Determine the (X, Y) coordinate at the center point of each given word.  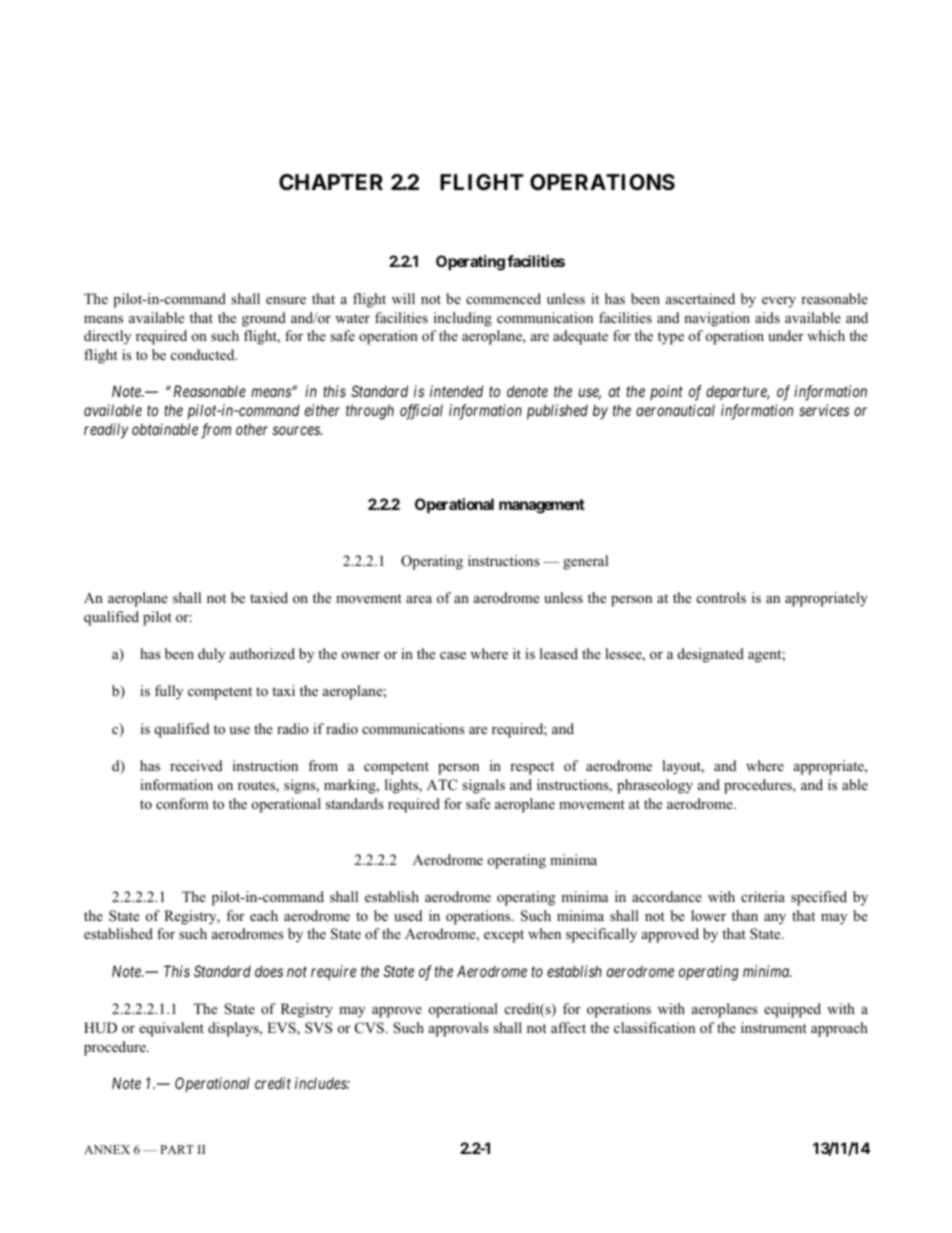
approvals (459, 1029)
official (421, 412)
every (779, 302)
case (453, 655)
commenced (503, 298)
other (252, 429)
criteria (763, 896)
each (264, 915)
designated (711, 655)
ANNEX (107, 1149)
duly (211, 655)
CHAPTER (331, 182)
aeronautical (675, 410)
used (408, 915)
